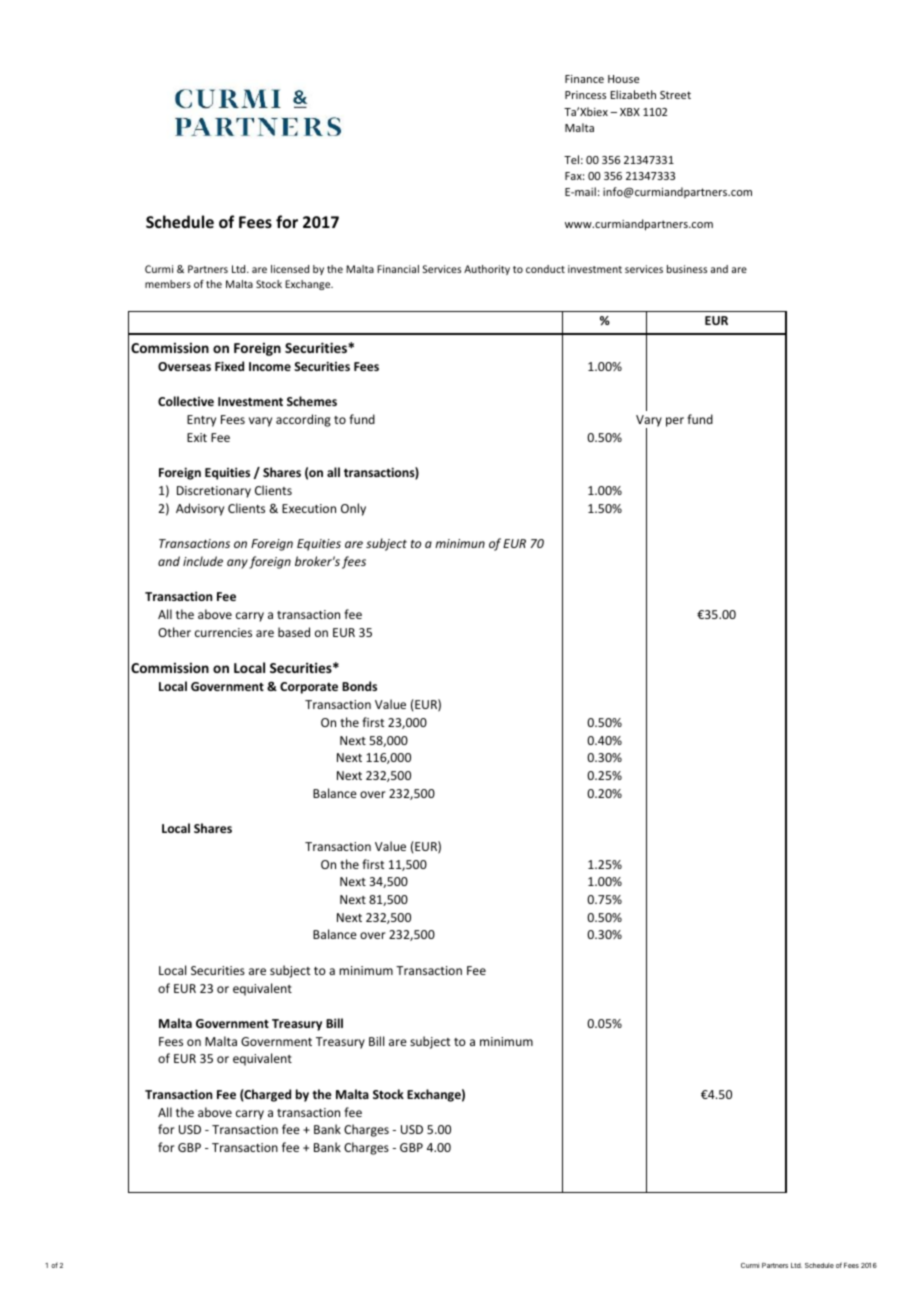 This screenshot has width=924, height=1308. Describe the element at coordinates (309, 688) in the screenshot. I see `Corporate` at that location.
